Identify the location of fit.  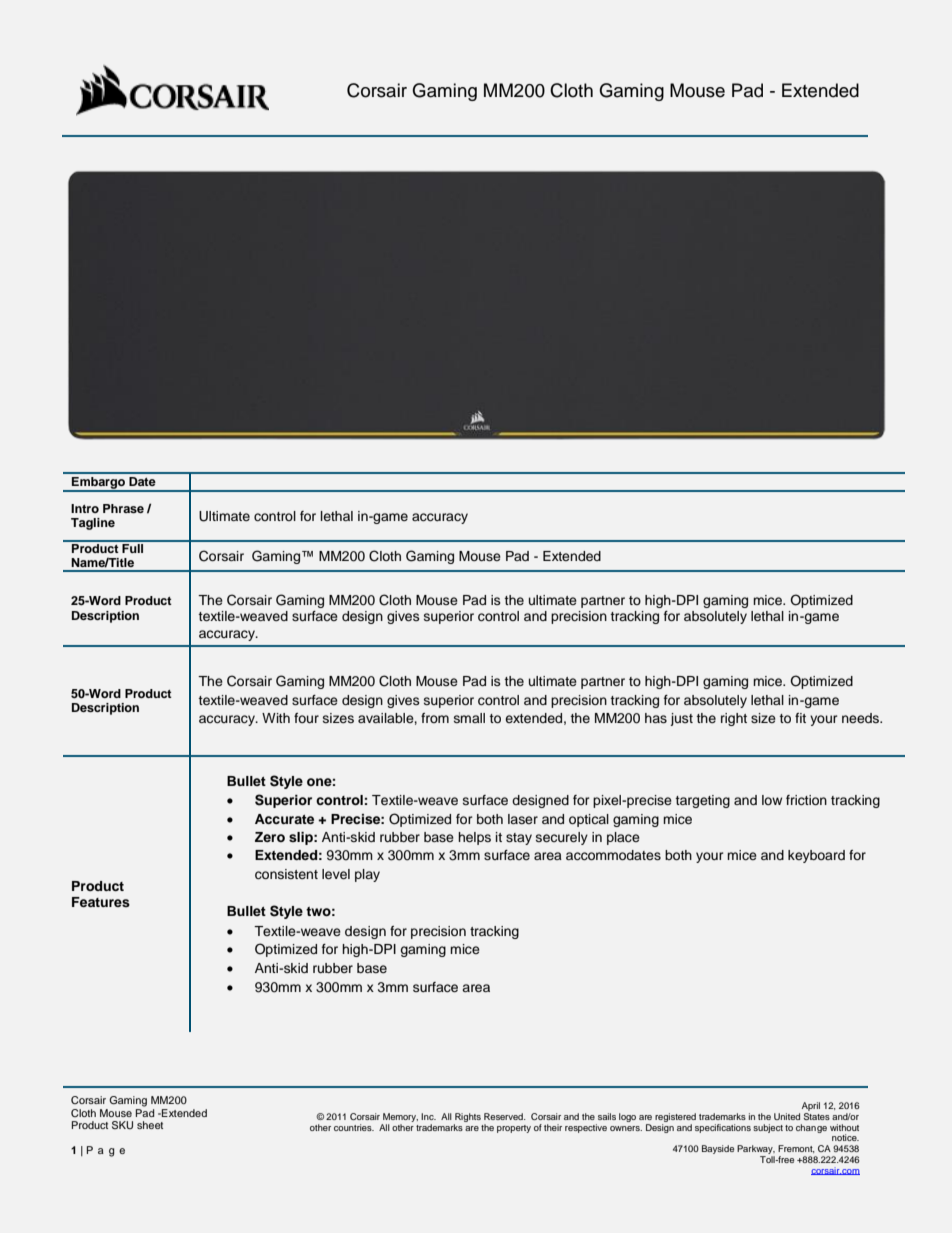
(800, 718).
